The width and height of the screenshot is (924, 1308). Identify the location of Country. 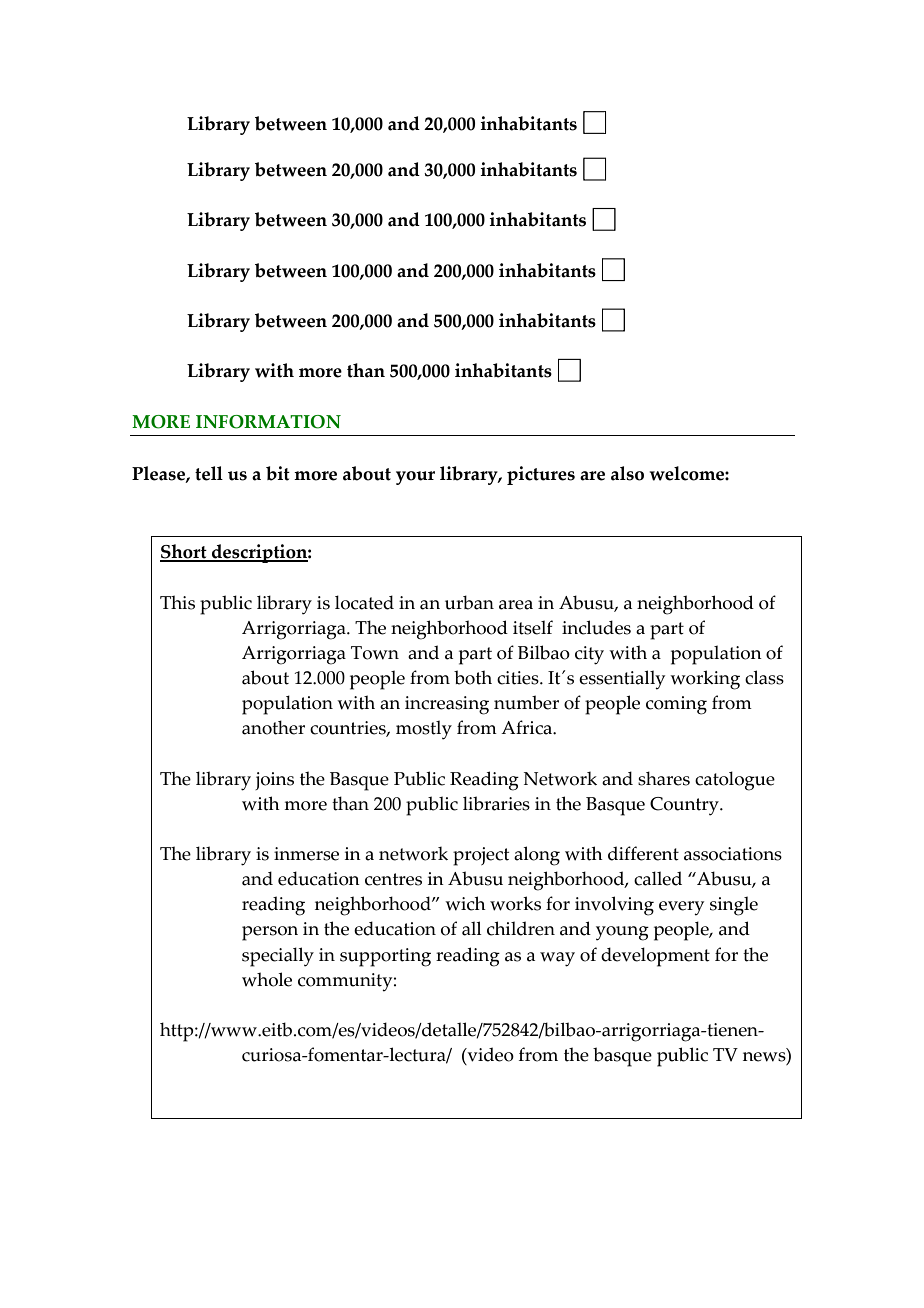
(685, 806).
